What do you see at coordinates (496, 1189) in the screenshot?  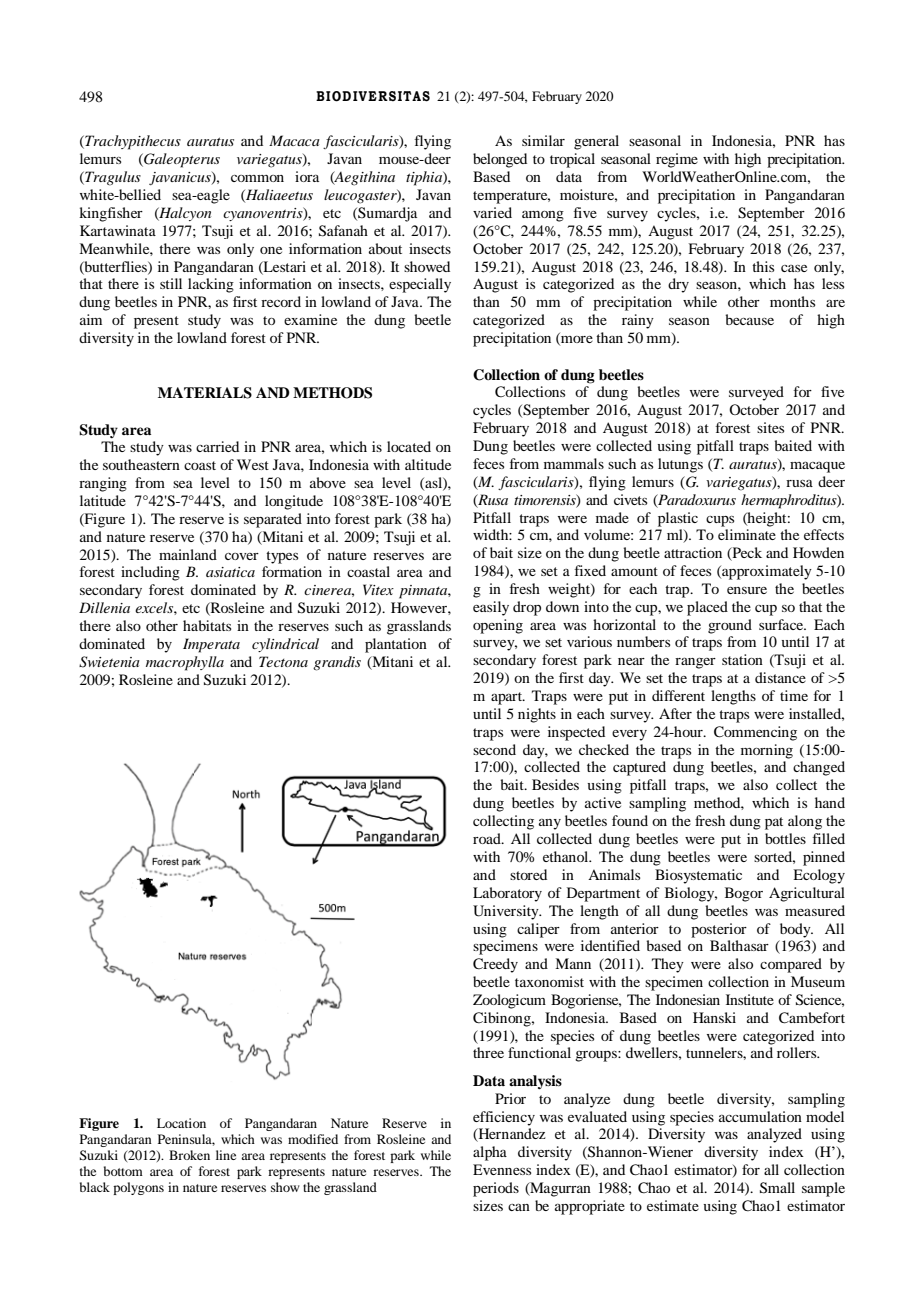 I see `periods` at bounding box center [496, 1189].
